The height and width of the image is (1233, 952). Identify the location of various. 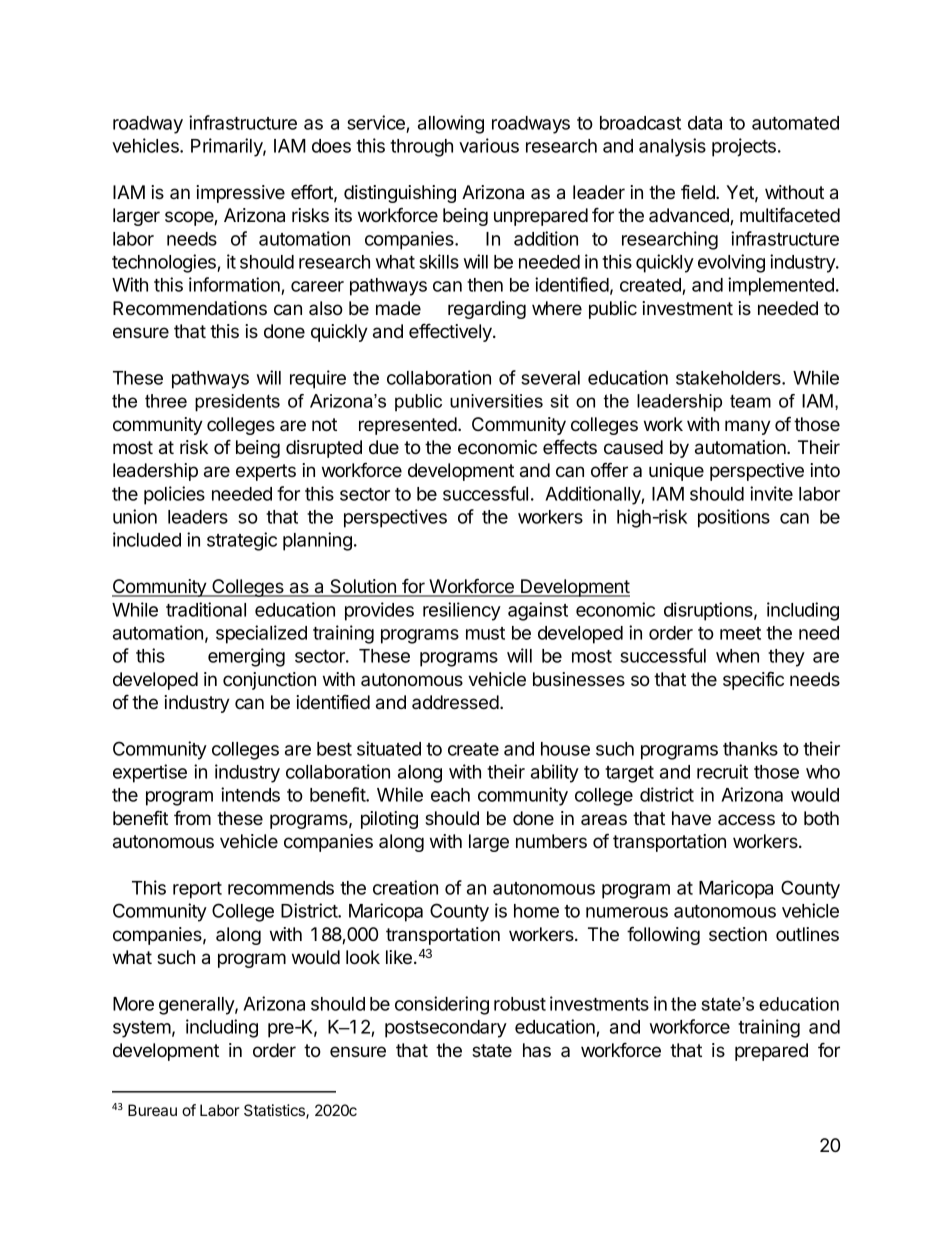
(489, 145).
